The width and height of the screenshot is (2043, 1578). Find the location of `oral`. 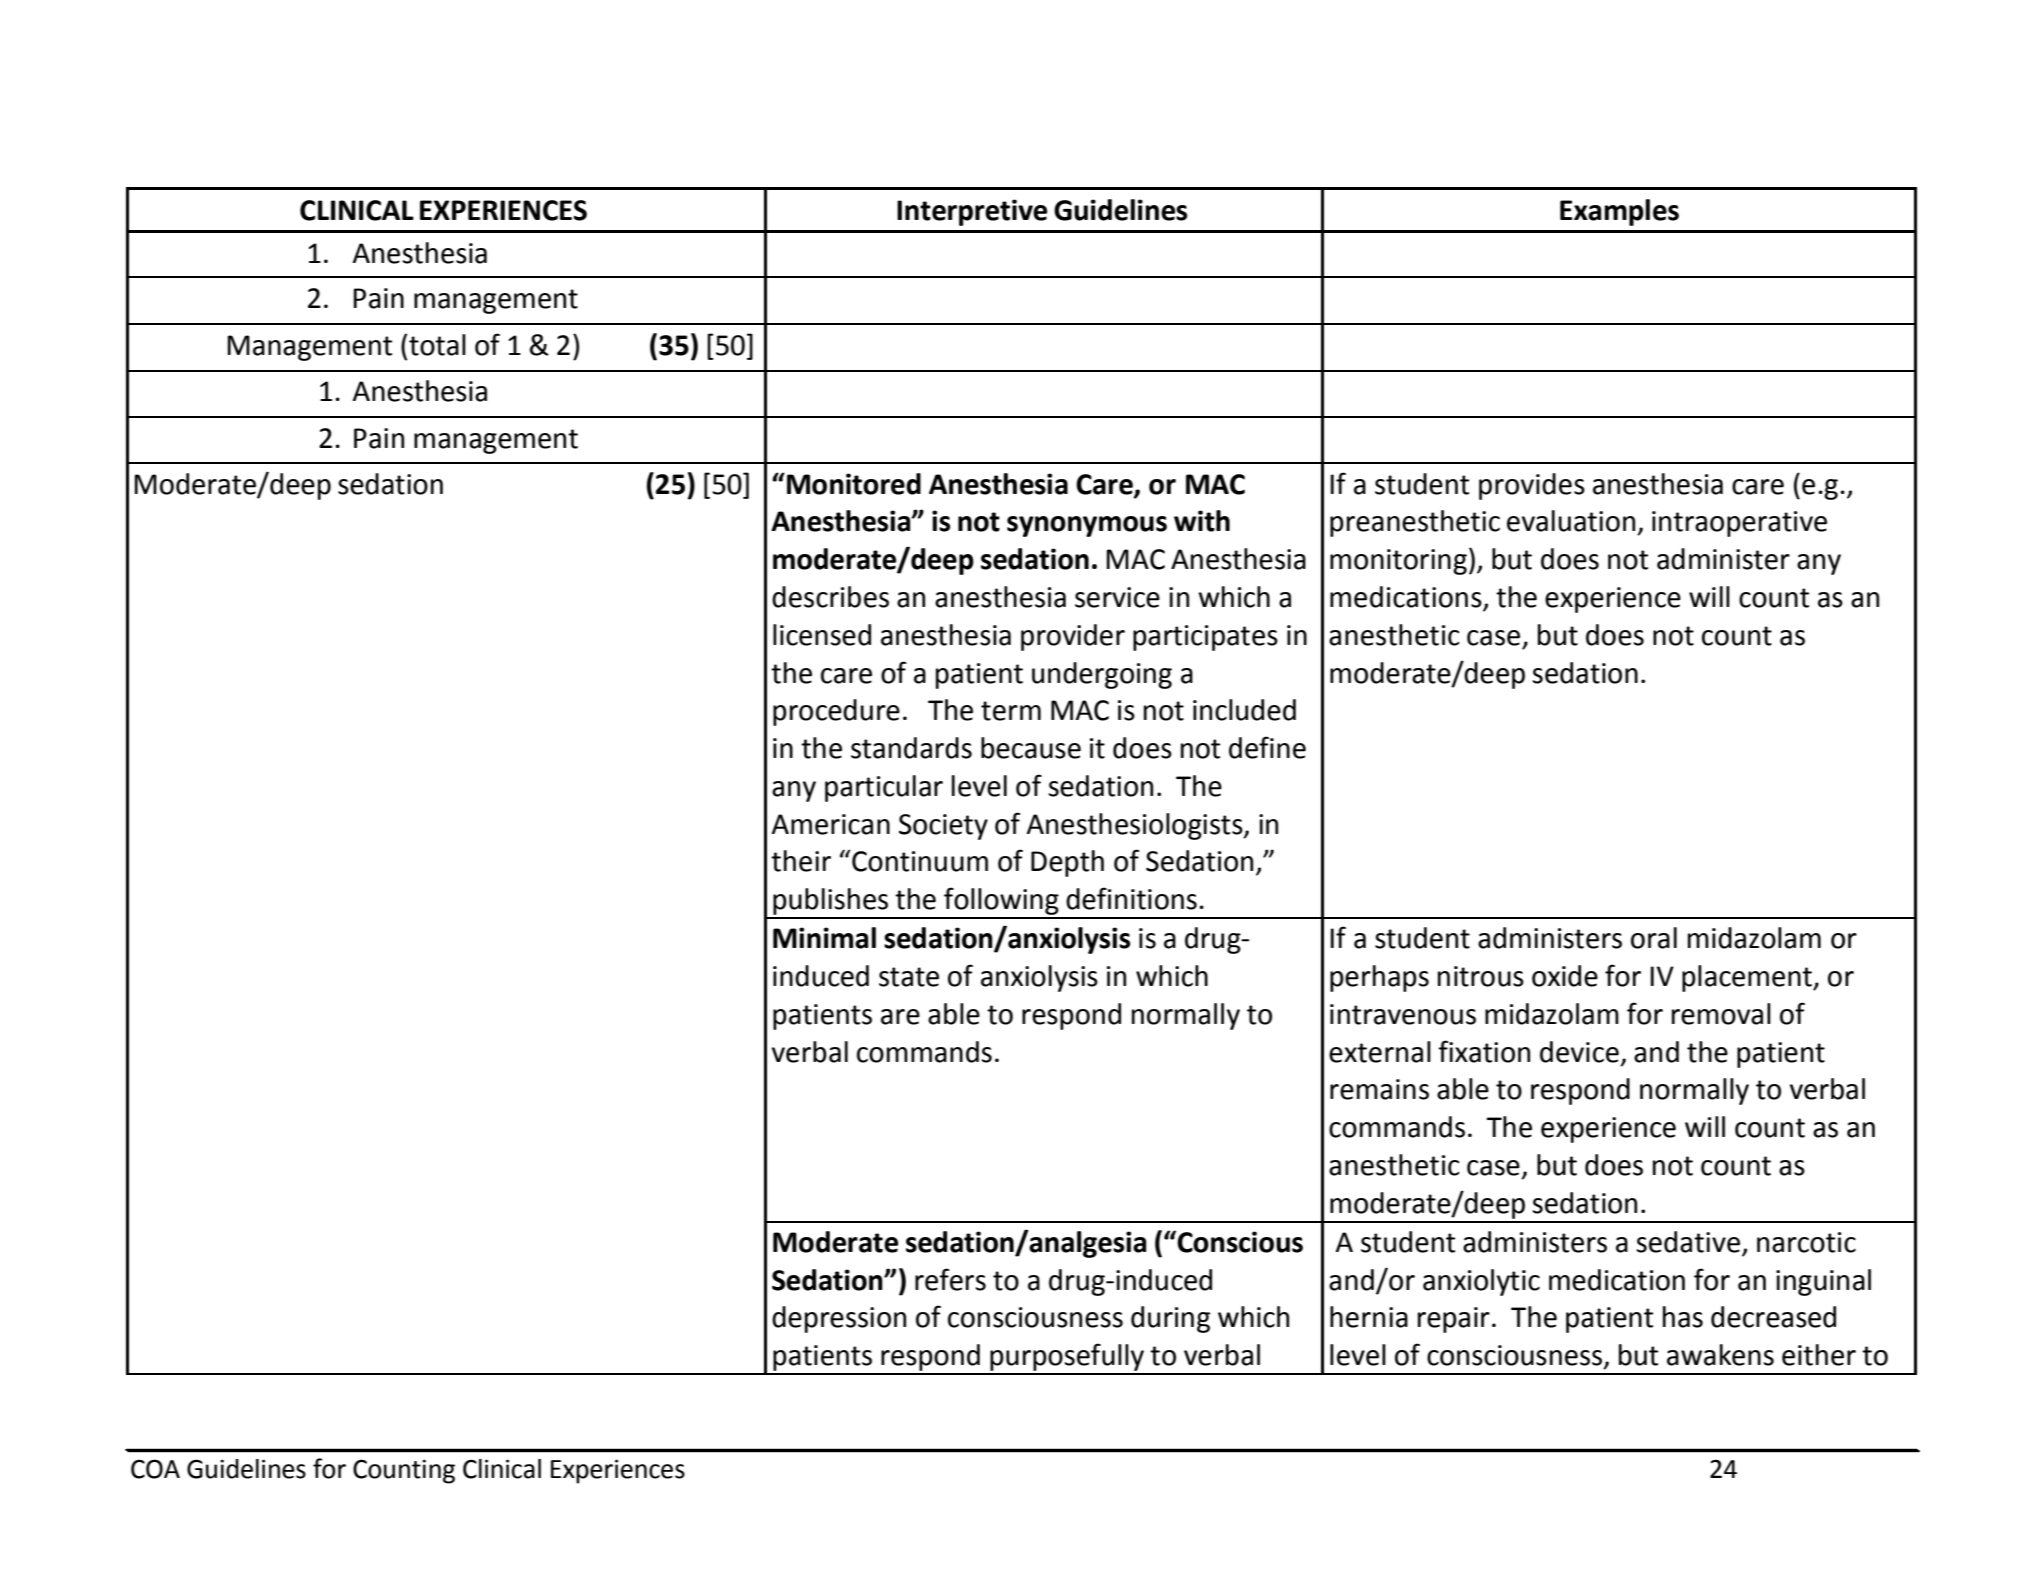

oral is located at coordinates (1654, 938).
